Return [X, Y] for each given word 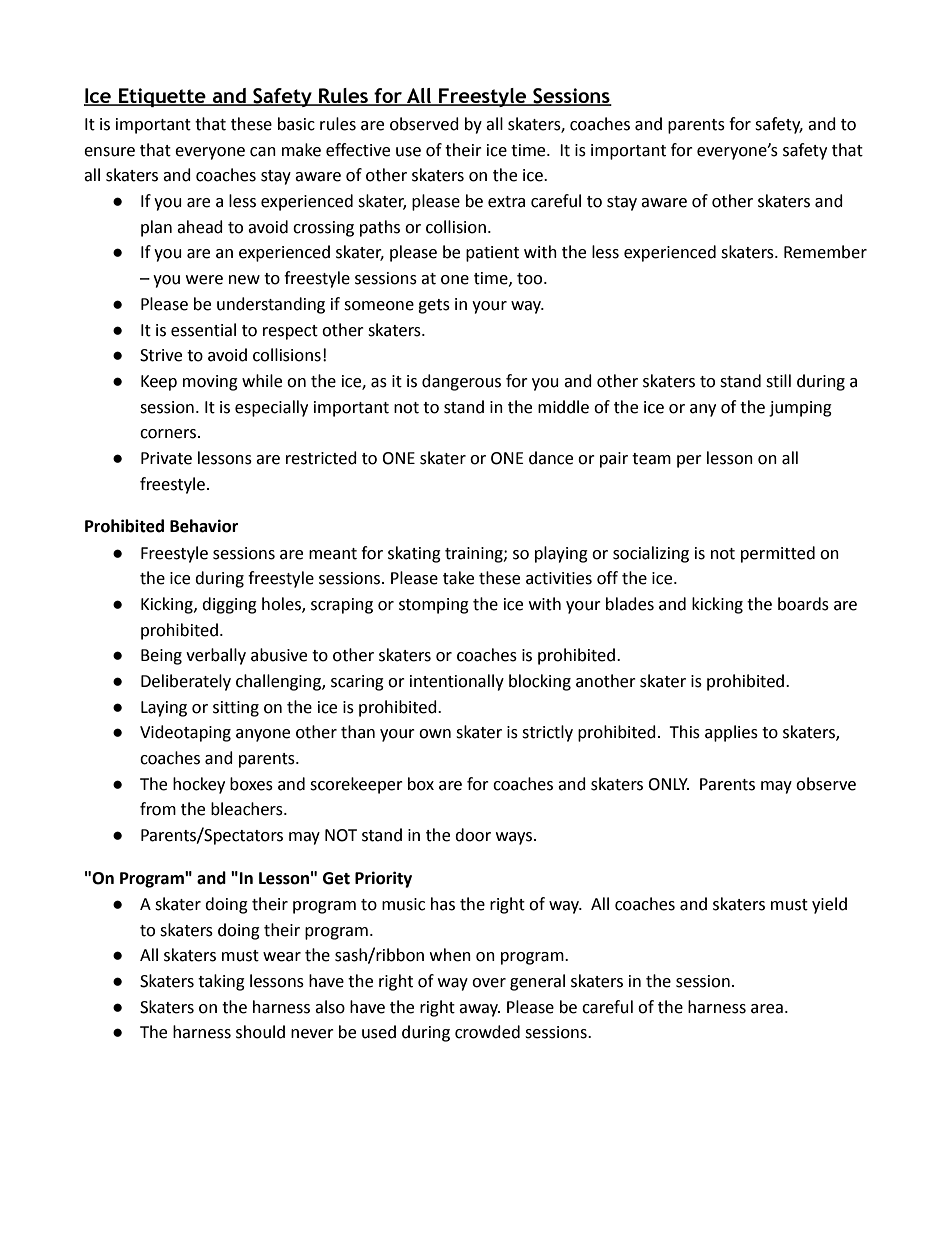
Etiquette [162, 97]
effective [358, 150]
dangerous [461, 382]
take [458, 578]
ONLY [668, 784]
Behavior [204, 526]
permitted [778, 554]
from [158, 809]
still [778, 381]
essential [203, 330]
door [473, 835]
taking [221, 982]
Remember [825, 252]
